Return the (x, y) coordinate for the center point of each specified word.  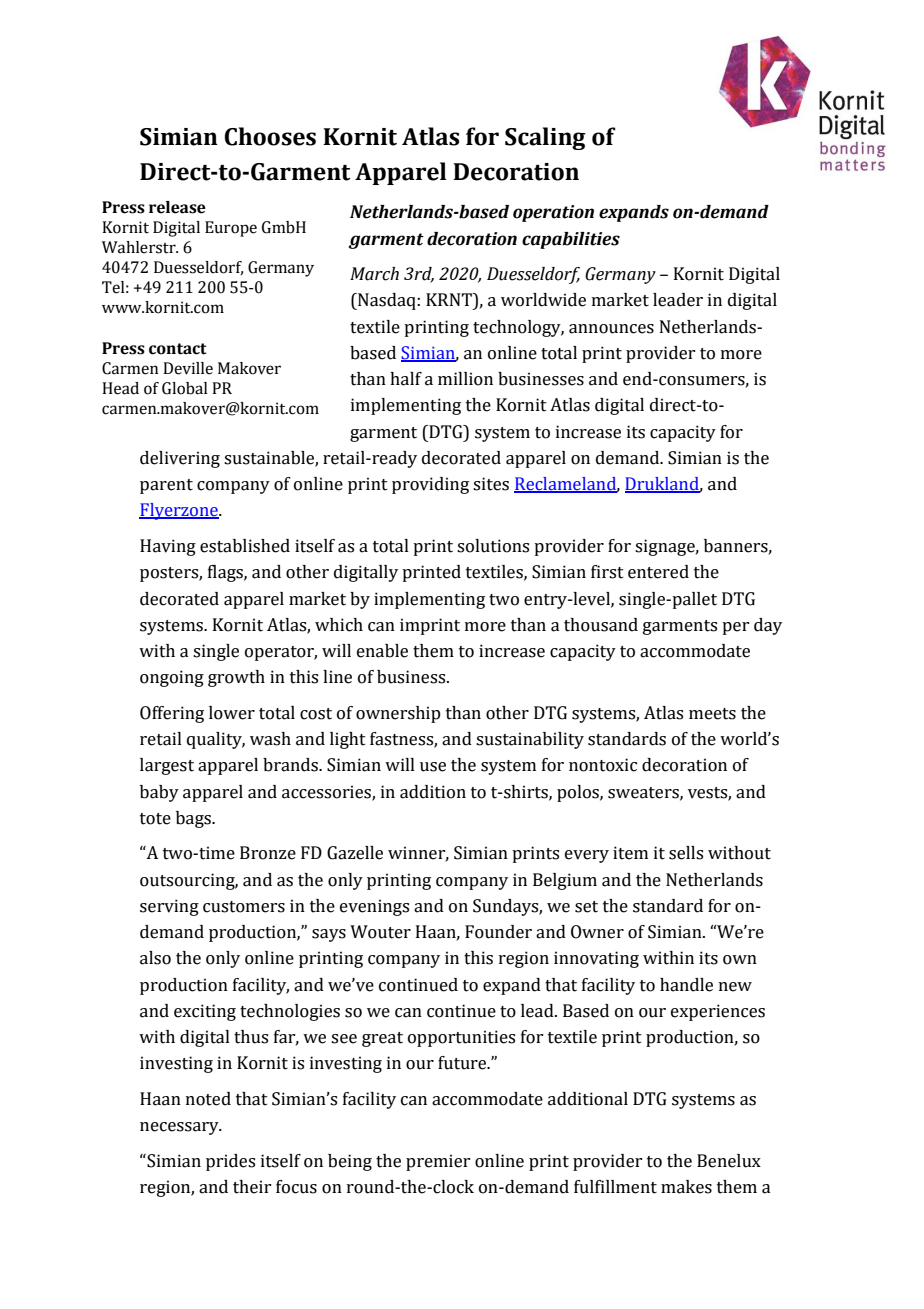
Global (185, 388)
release (177, 207)
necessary (180, 1128)
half (406, 379)
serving (169, 907)
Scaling (545, 138)
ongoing (172, 678)
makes (686, 1187)
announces (611, 329)
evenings (374, 907)
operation (553, 213)
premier (438, 1162)
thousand (601, 625)
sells (686, 853)
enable (382, 651)
